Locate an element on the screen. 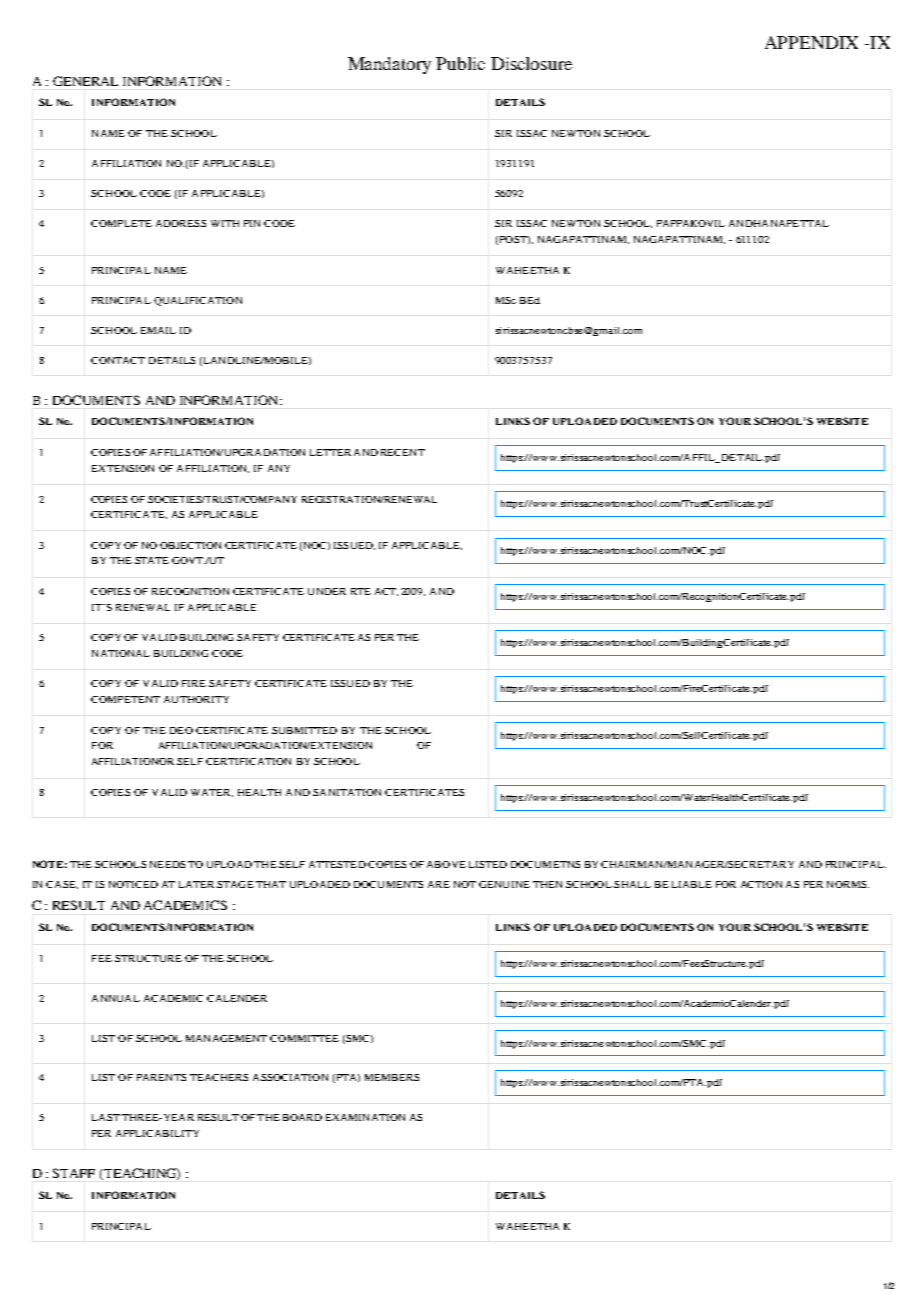 The width and height of the screenshot is (924, 1308). SANITATION is located at coordinates (347, 792).
